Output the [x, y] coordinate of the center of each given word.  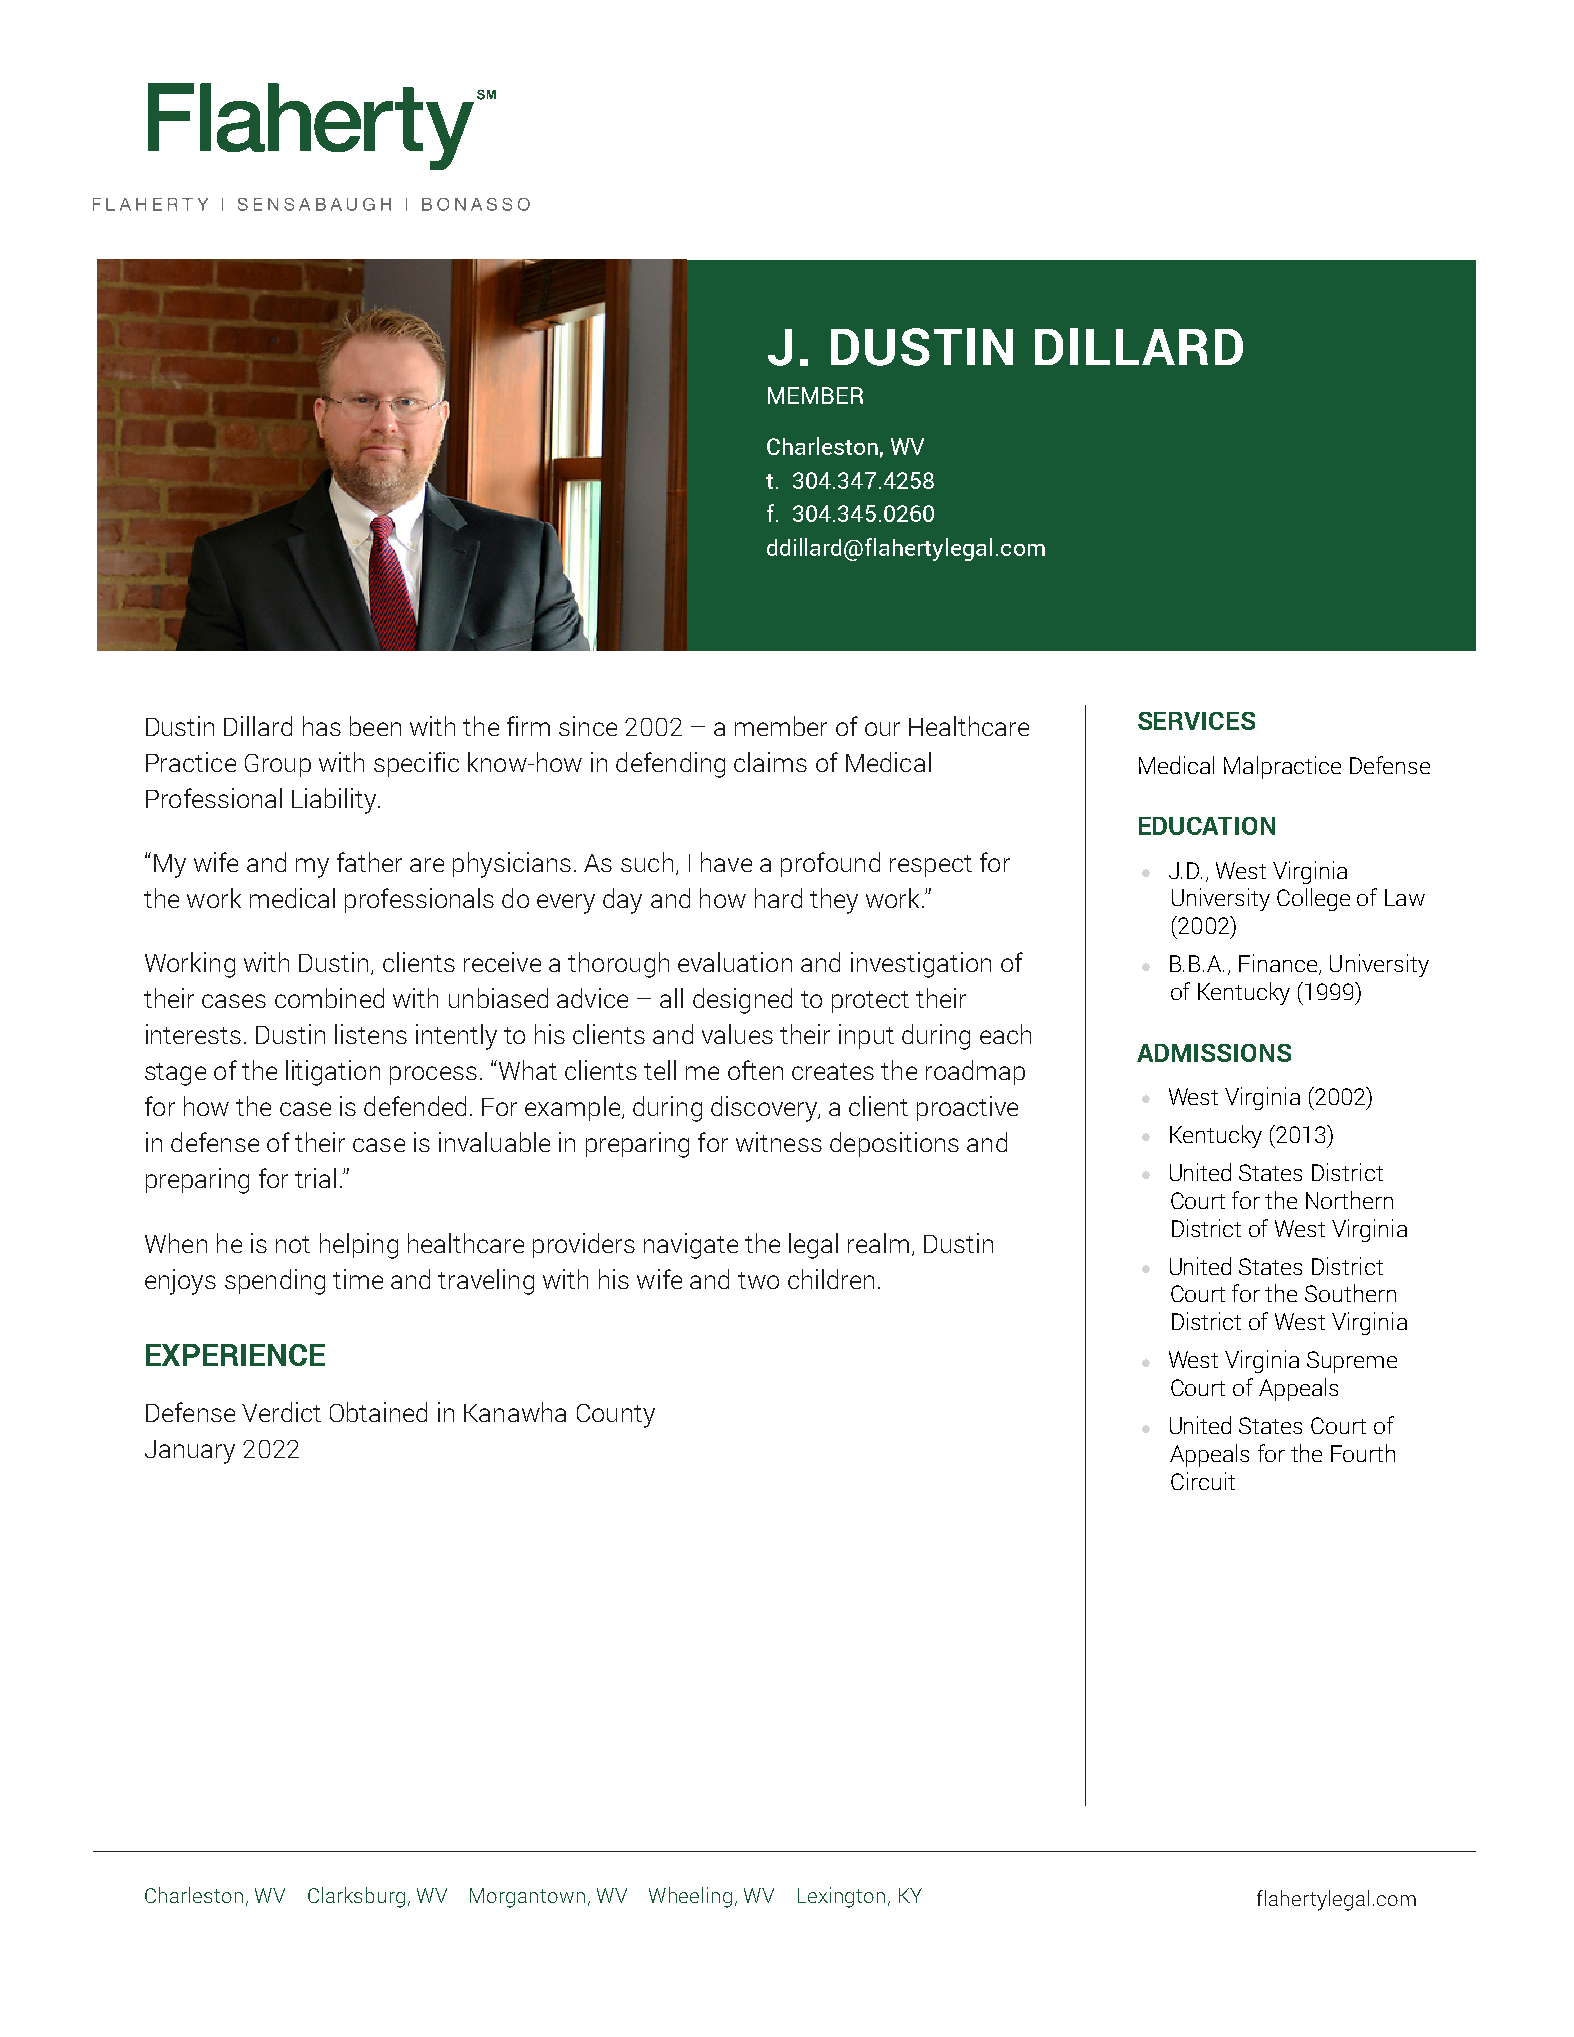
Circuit [1203, 1481]
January [190, 1452]
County [616, 1416]
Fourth [1363, 1453]
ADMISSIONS [1214, 1053]
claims [770, 762]
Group [278, 765]
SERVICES [1196, 721]
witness [779, 1142]
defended [415, 1106]
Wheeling [690, 1897]
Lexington [841, 1897]
